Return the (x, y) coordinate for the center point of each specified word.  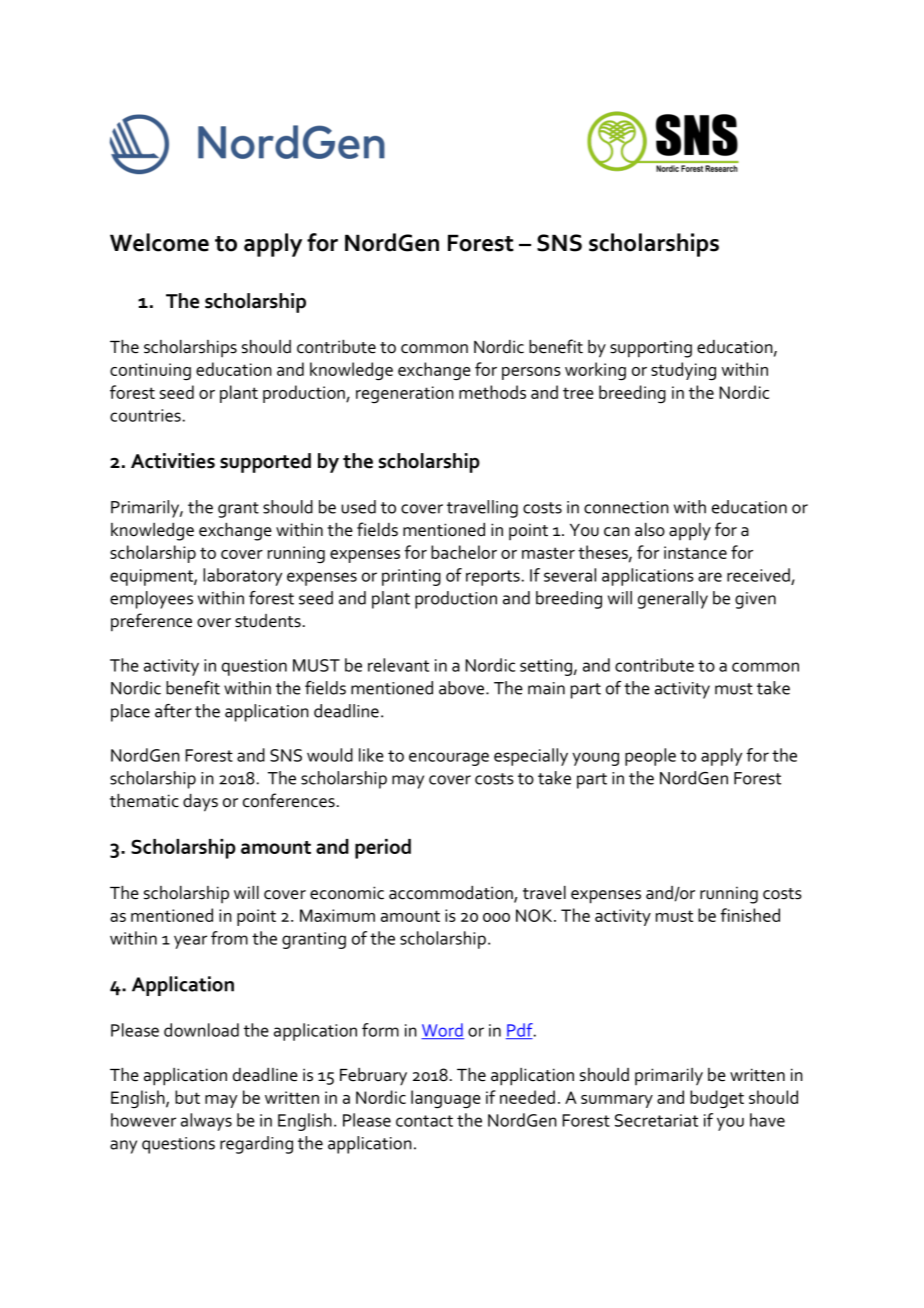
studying (683, 371)
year (190, 942)
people (650, 757)
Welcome (159, 242)
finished (750, 915)
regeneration (405, 394)
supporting (651, 349)
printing (411, 577)
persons (531, 373)
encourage (449, 759)
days (200, 803)
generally (673, 600)
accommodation (452, 894)
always (206, 1122)
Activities (173, 461)
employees (151, 600)
